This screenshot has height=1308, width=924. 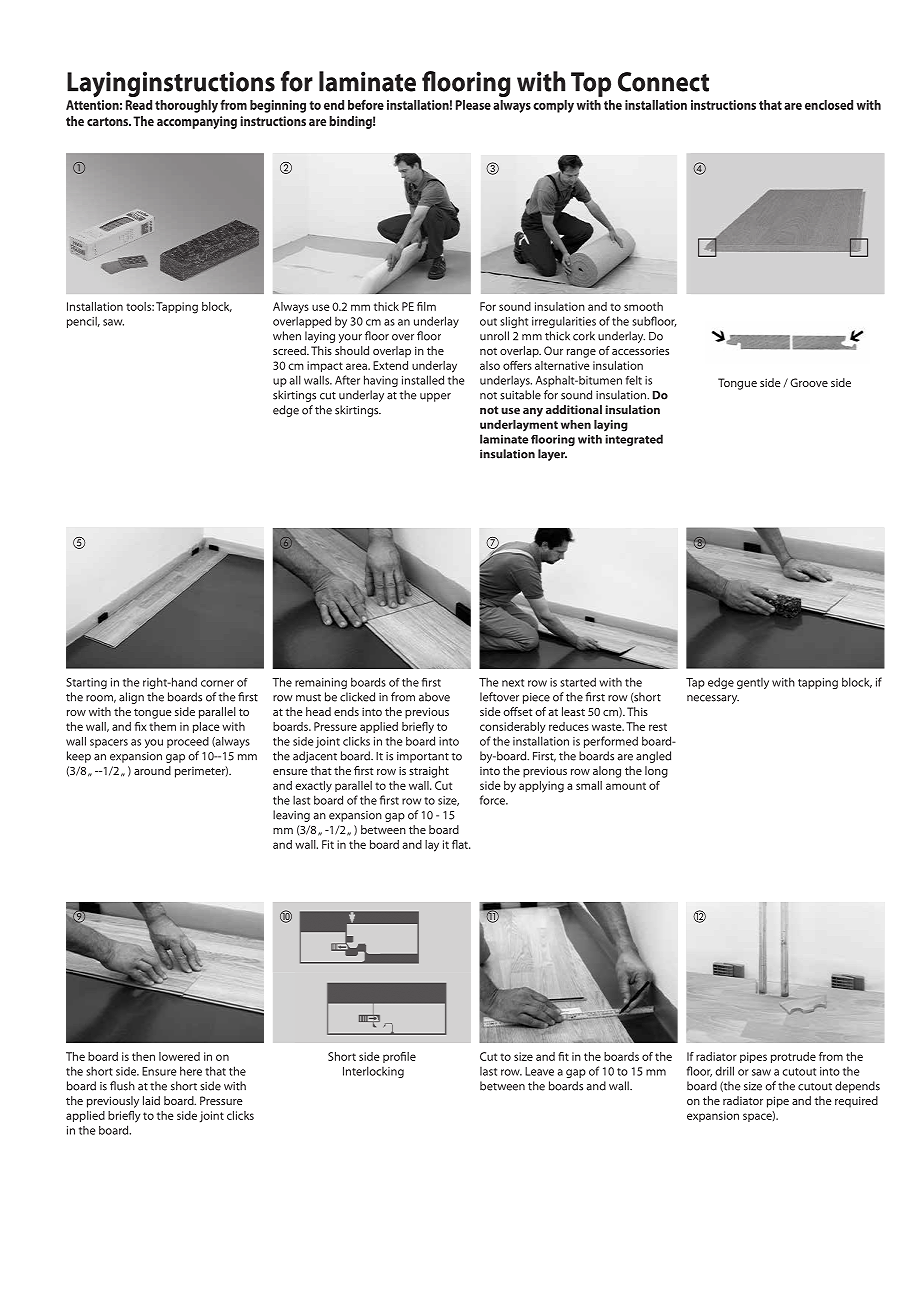 What do you see at coordinates (473, 105) in the screenshot?
I see `Please` at bounding box center [473, 105].
